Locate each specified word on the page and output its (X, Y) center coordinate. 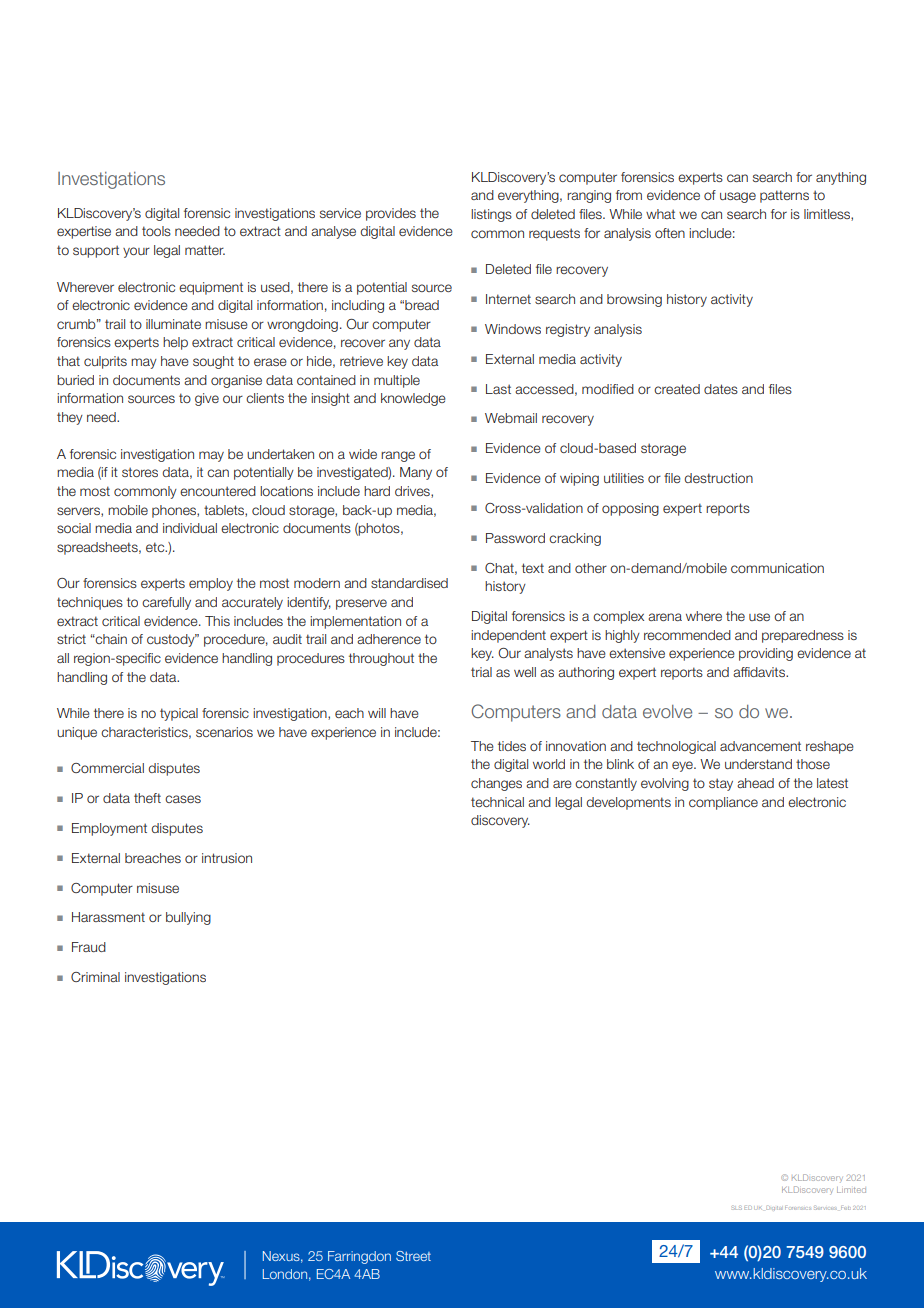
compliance (723, 803)
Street (413, 1256)
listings (491, 215)
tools (156, 231)
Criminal (95, 977)
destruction (718, 478)
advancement (760, 746)
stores (140, 472)
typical (179, 714)
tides (512, 746)
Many (416, 473)
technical (497, 802)
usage (738, 197)
